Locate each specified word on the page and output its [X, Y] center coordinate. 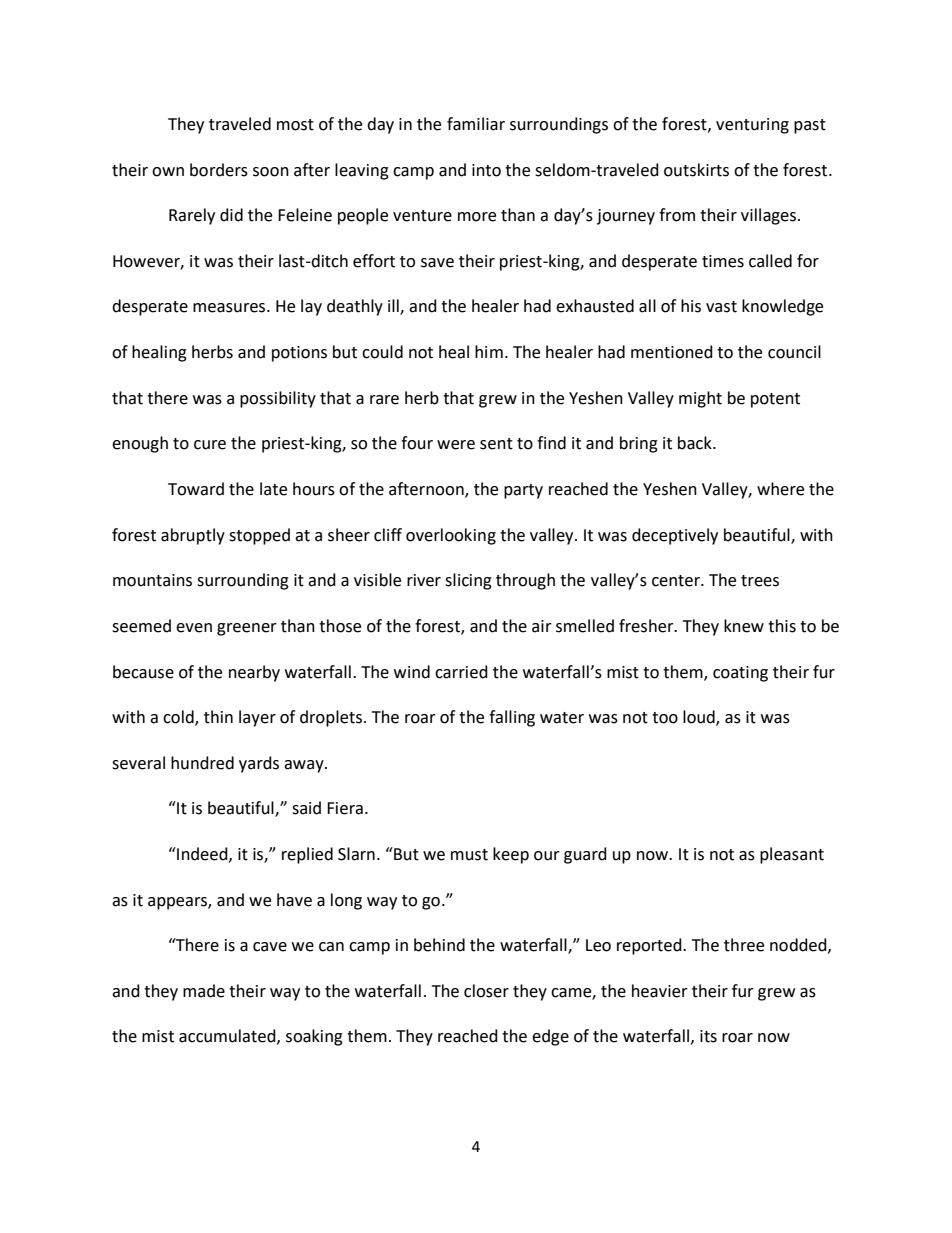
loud [700, 718]
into [486, 170]
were [456, 445]
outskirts [696, 170]
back [696, 443]
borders [219, 170]
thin [218, 717]
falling [512, 718]
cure [210, 445]
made [204, 991]
